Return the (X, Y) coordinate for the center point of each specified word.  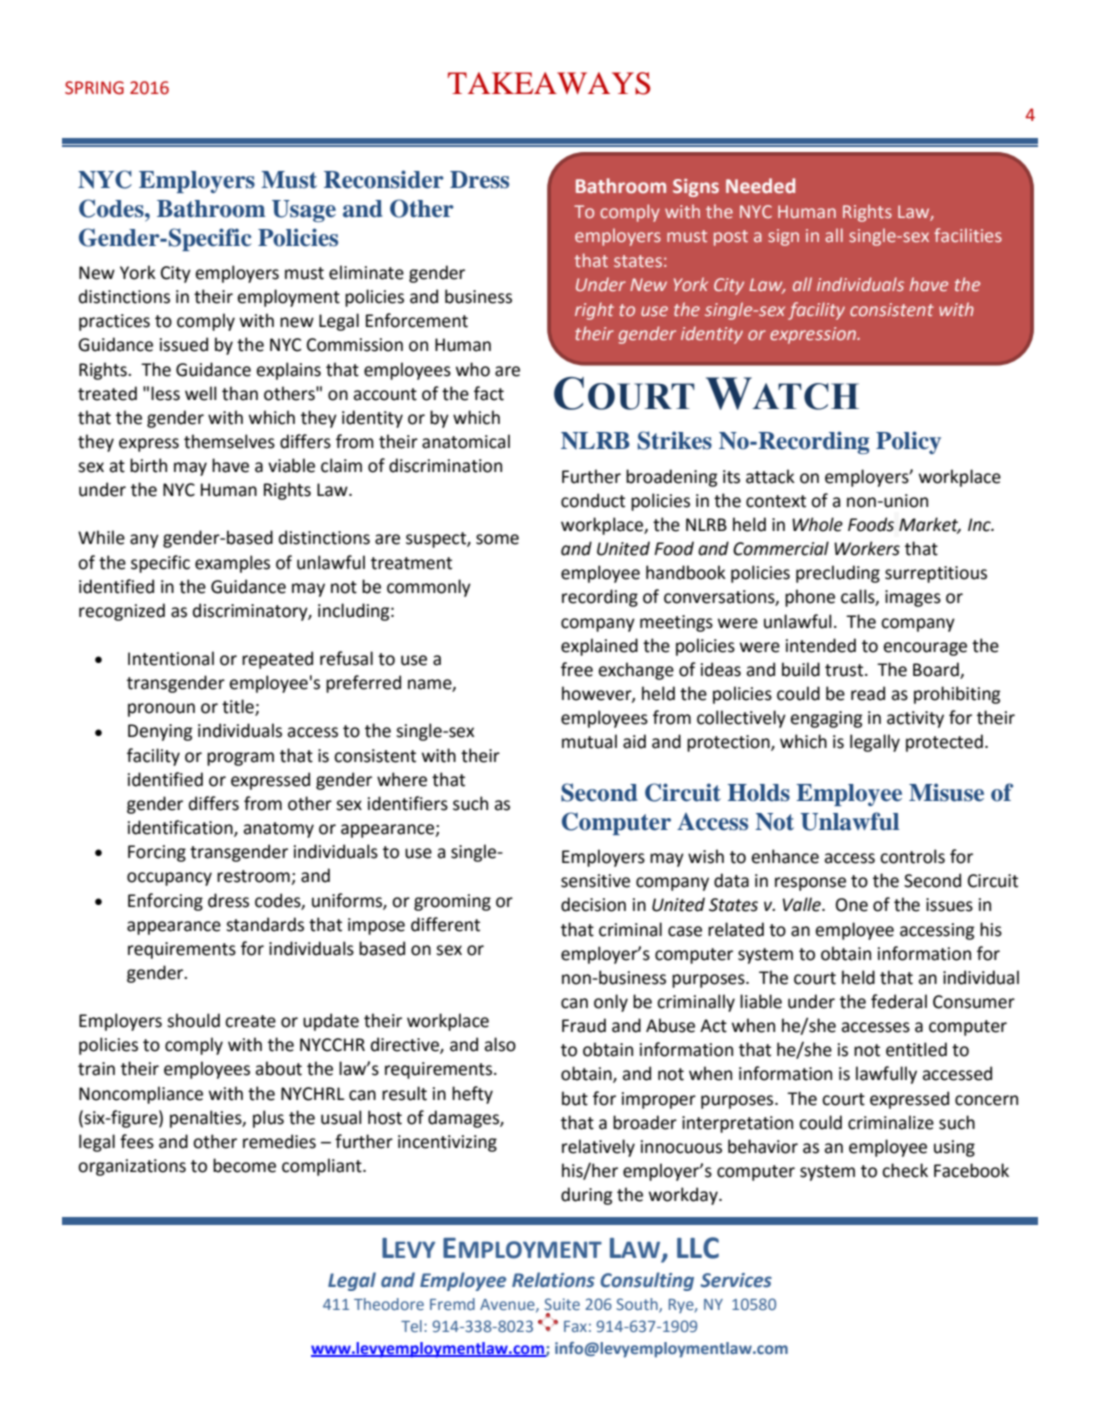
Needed (760, 186)
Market (930, 525)
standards (265, 924)
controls (912, 856)
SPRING (94, 88)
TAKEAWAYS (549, 83)
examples (232, 564)
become (244, 1165)
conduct (593, 500)
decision (593, 904)
